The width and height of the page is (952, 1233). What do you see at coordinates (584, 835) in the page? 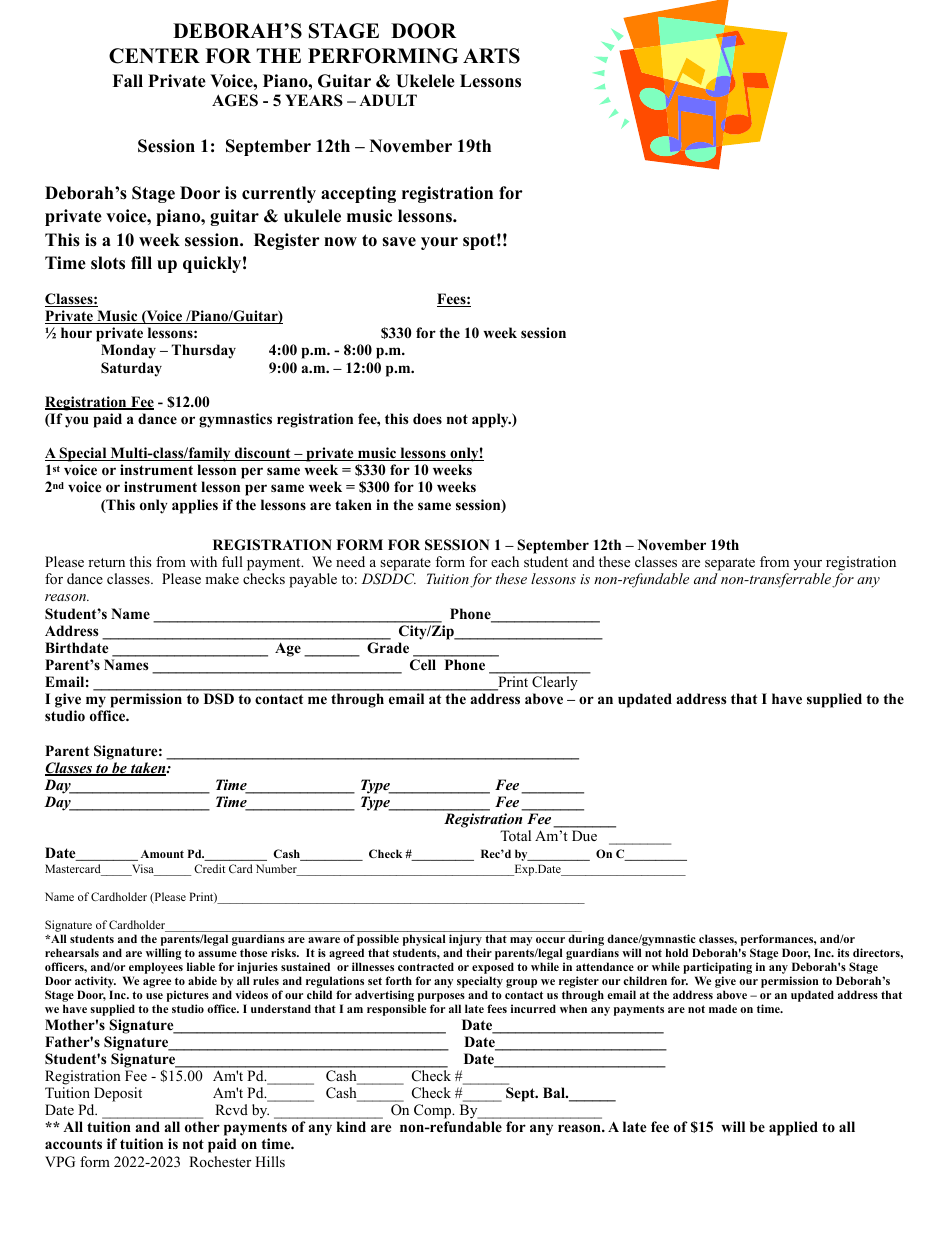
I see `Due` at bounding box center [584, 835].
